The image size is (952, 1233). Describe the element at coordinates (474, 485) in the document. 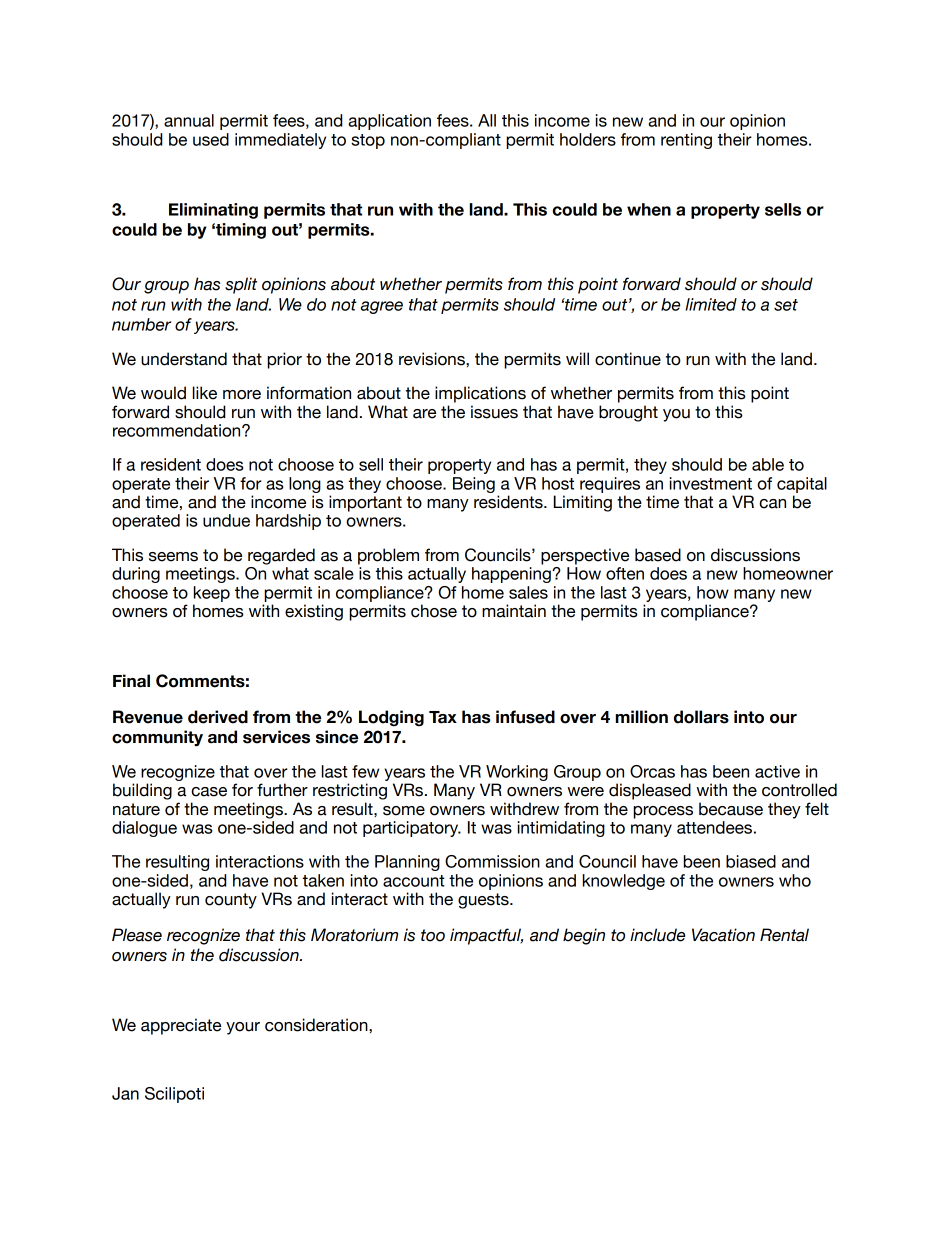

I see `Being` at that location.
